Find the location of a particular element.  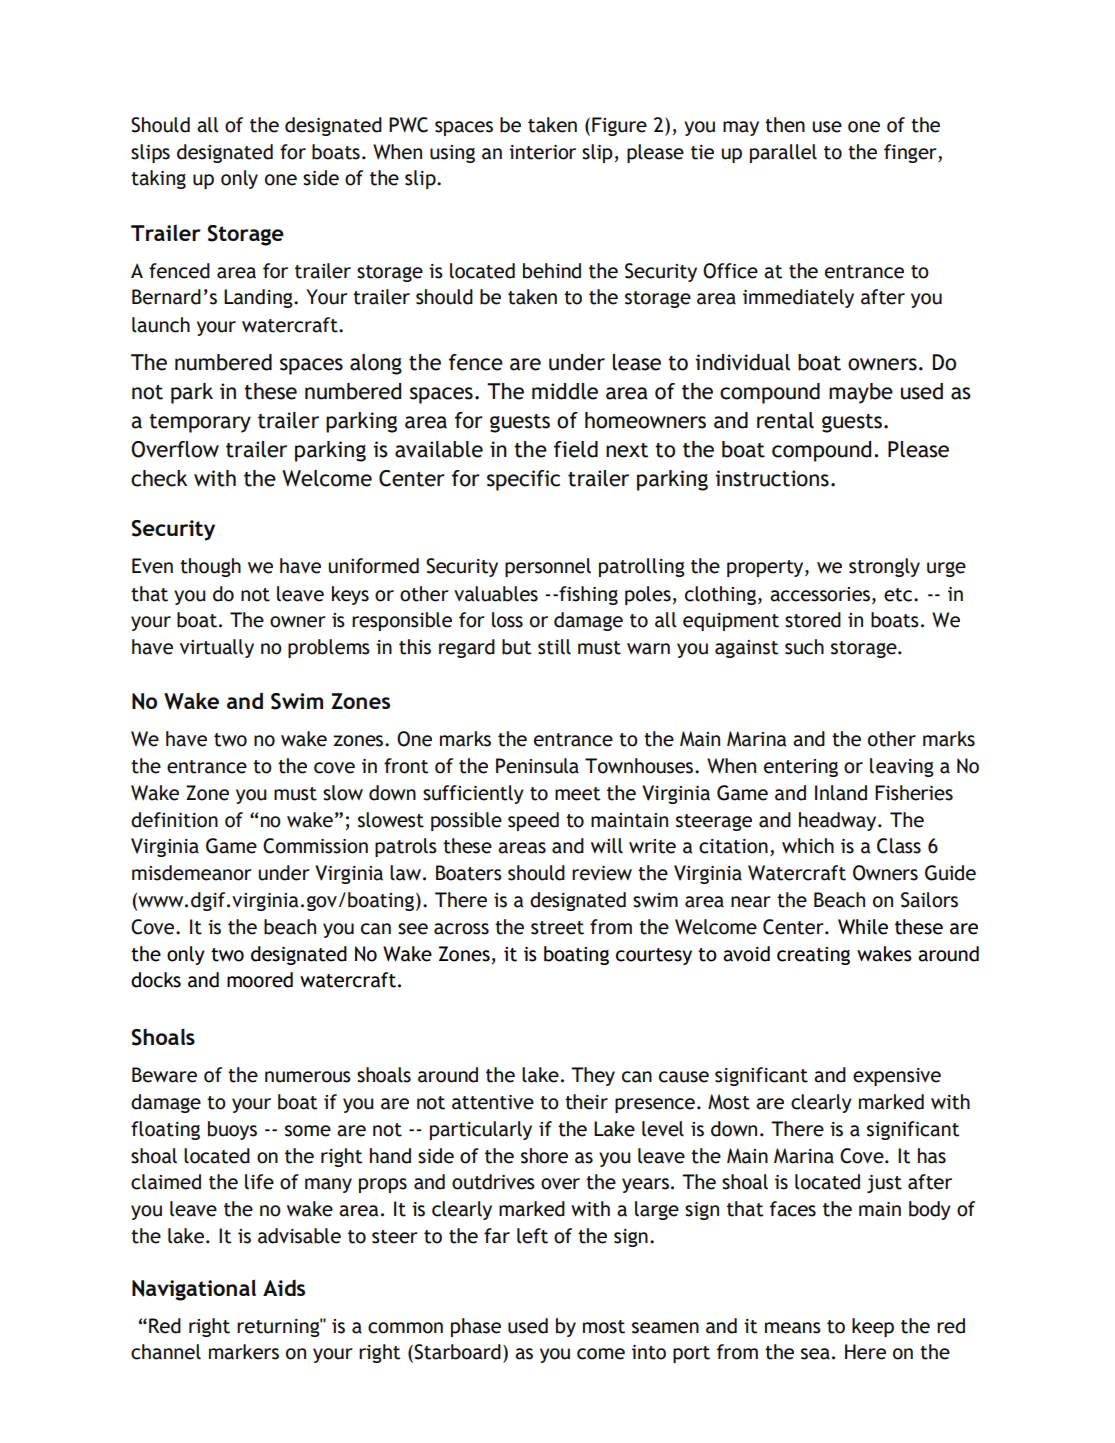

leaving is located at coordinates (902, 767).
